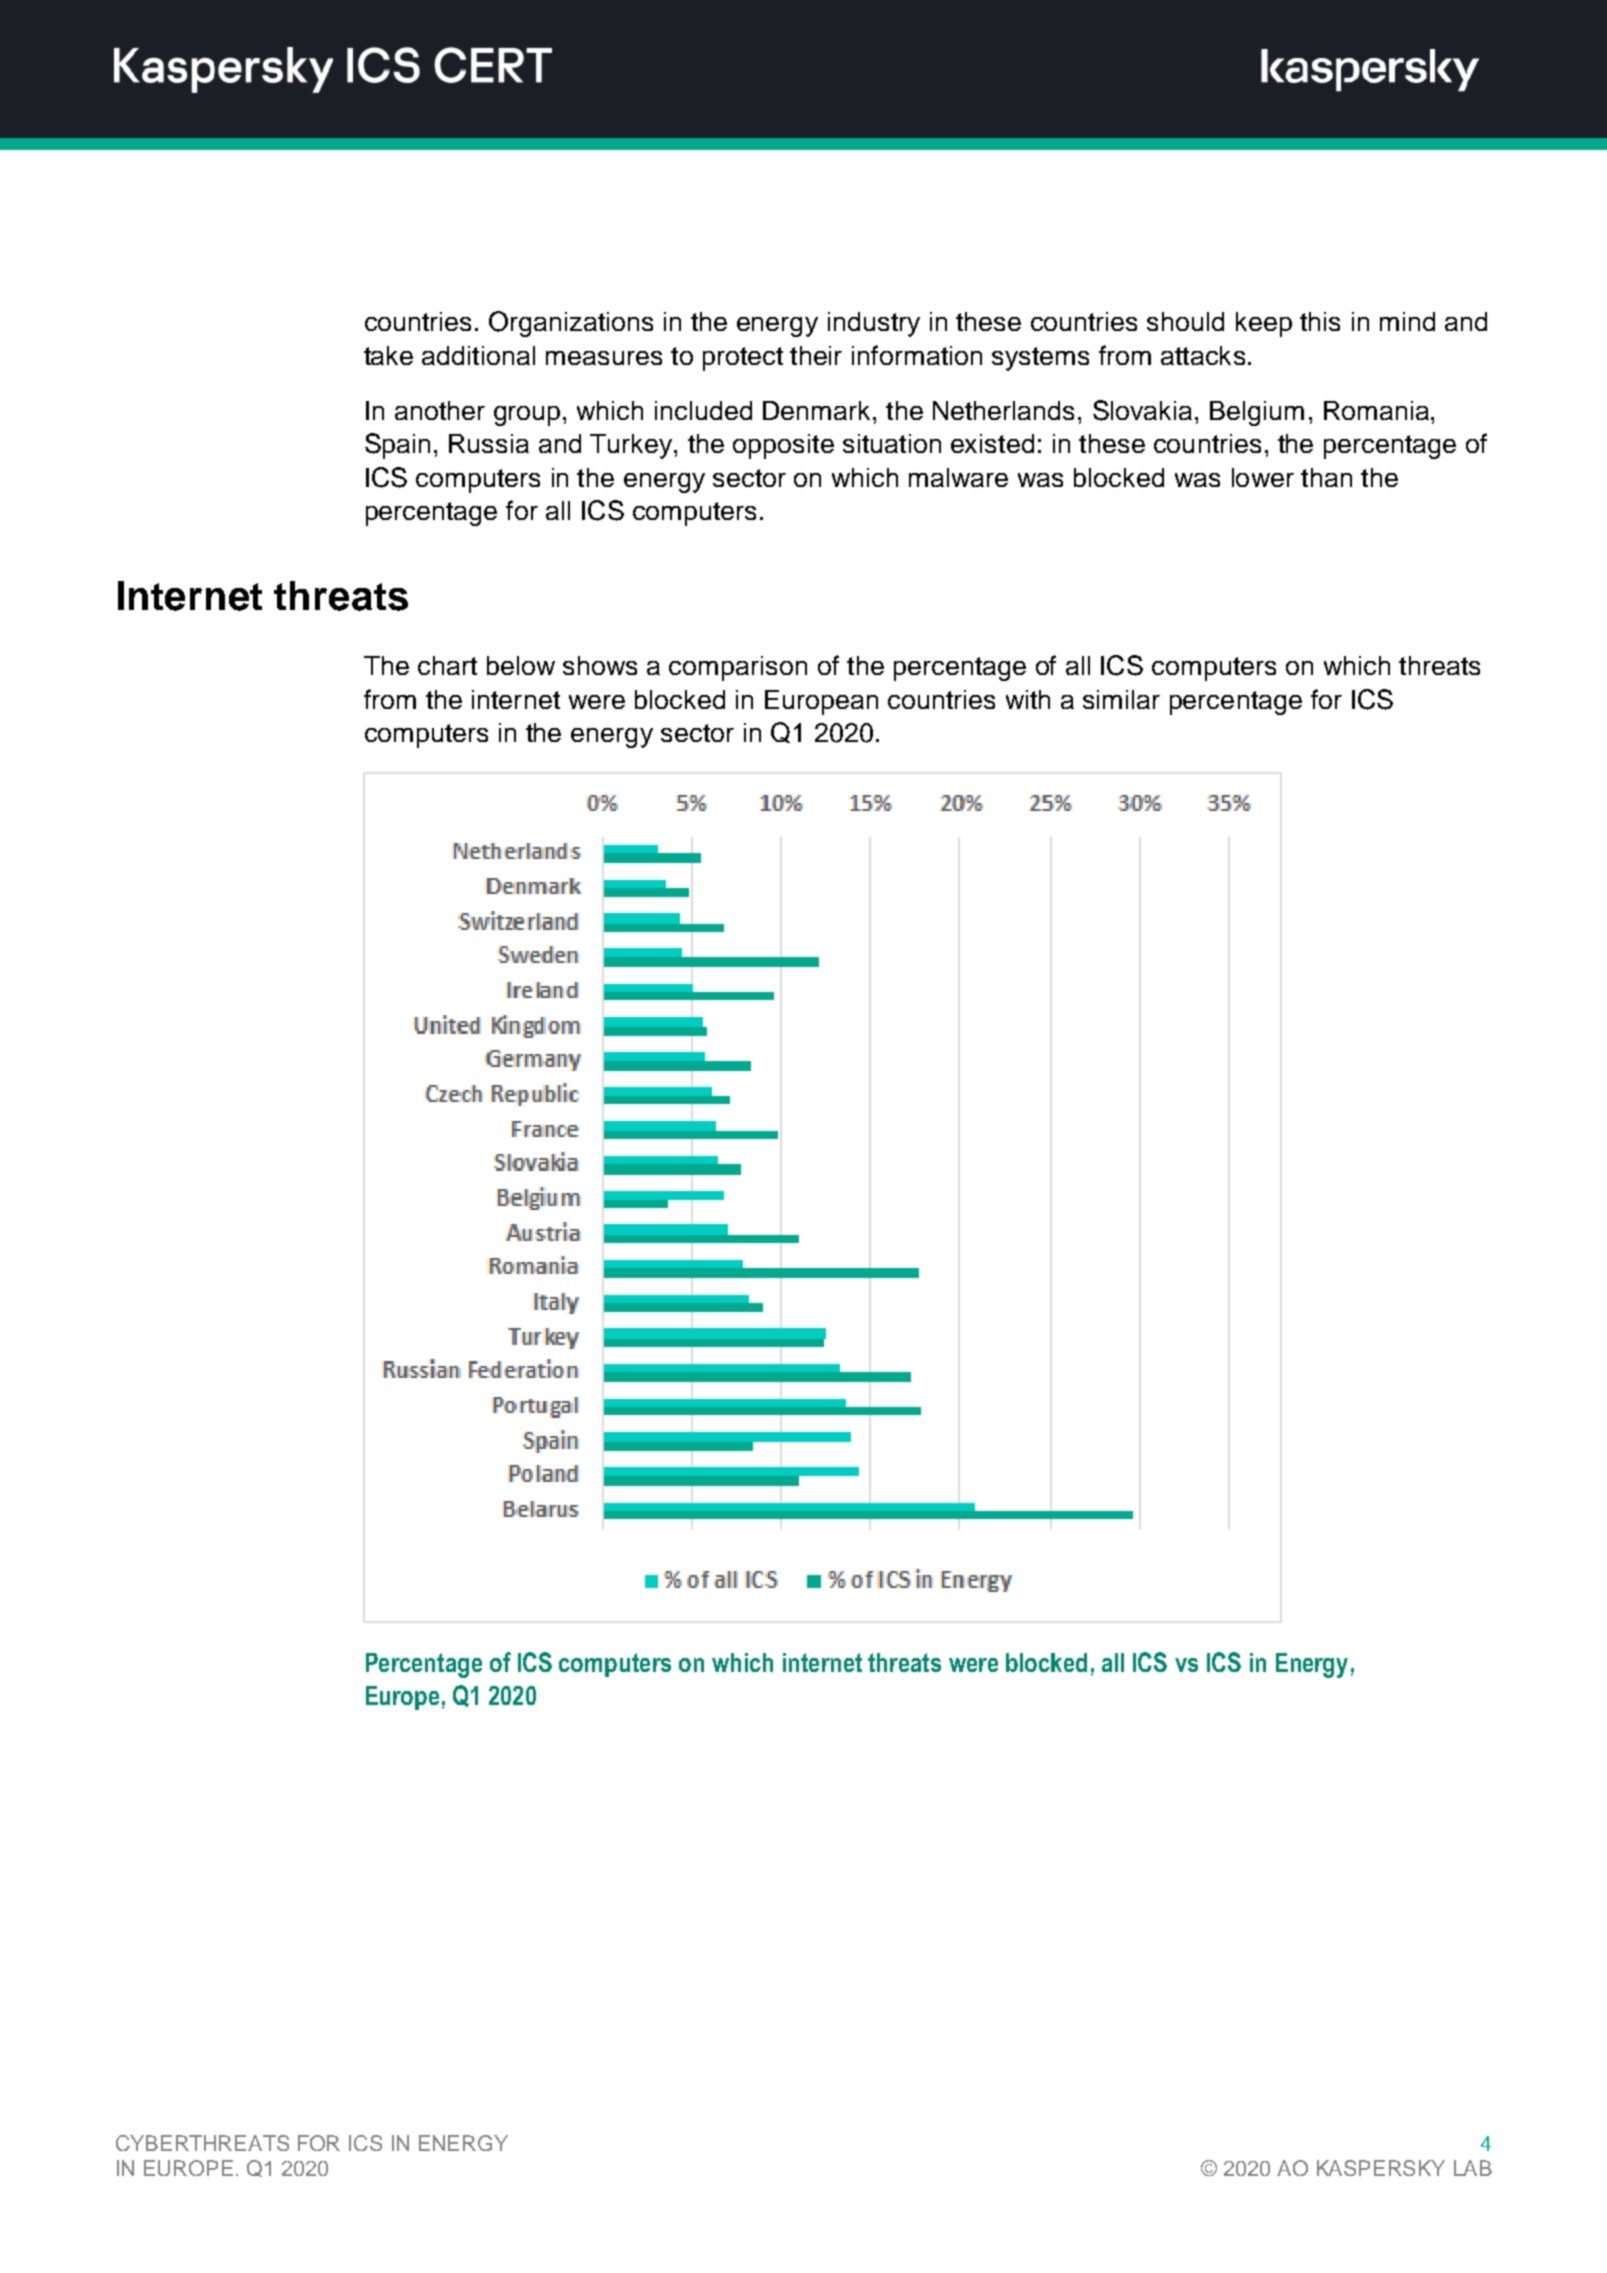 The width and height of the image is (1607, 2273). What do you see at coordinates (527, 416) in the image?
I see `group` at bounding box center [527, 416].
